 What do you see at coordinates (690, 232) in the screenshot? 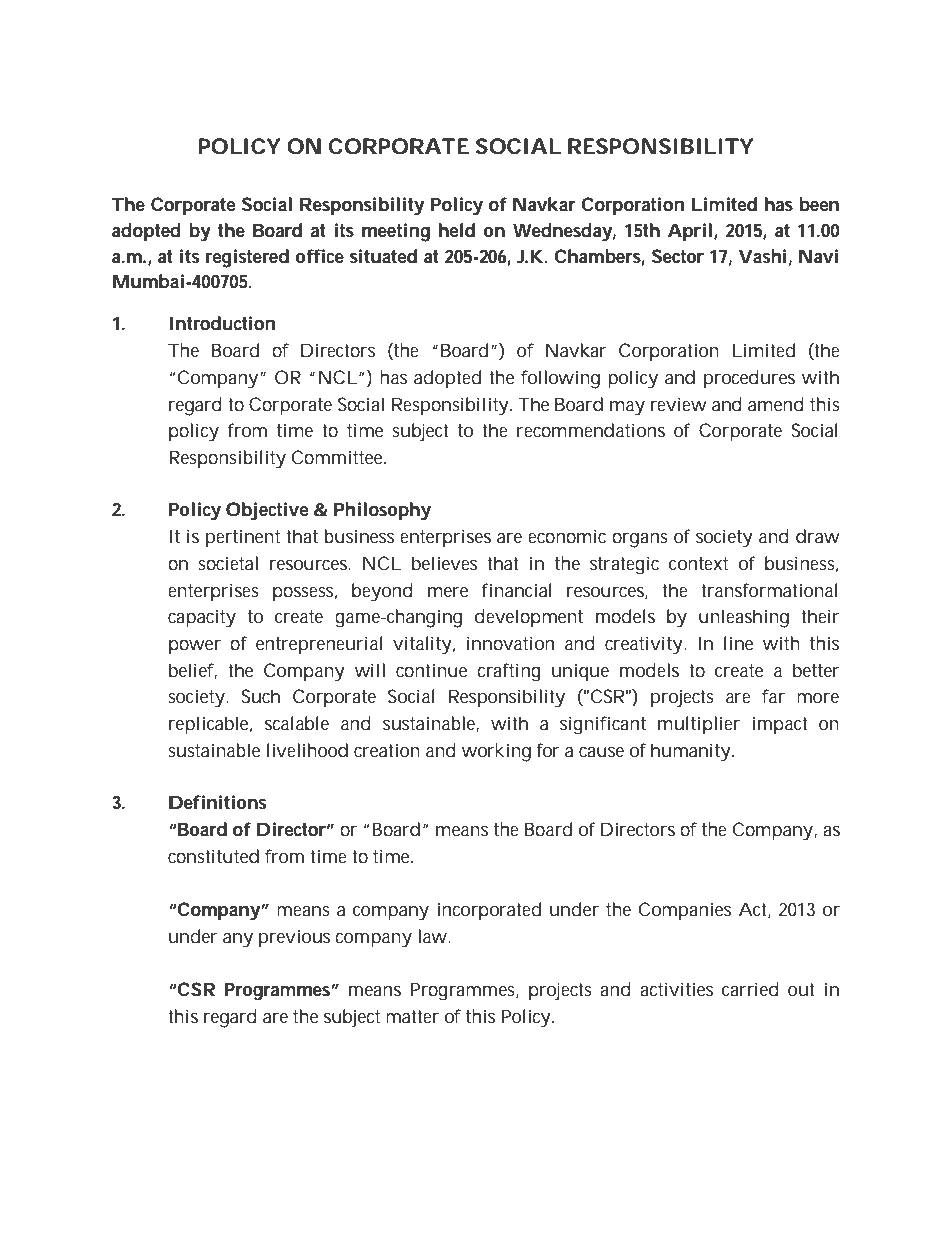
I see `April` at bounding box center [690, 232].
